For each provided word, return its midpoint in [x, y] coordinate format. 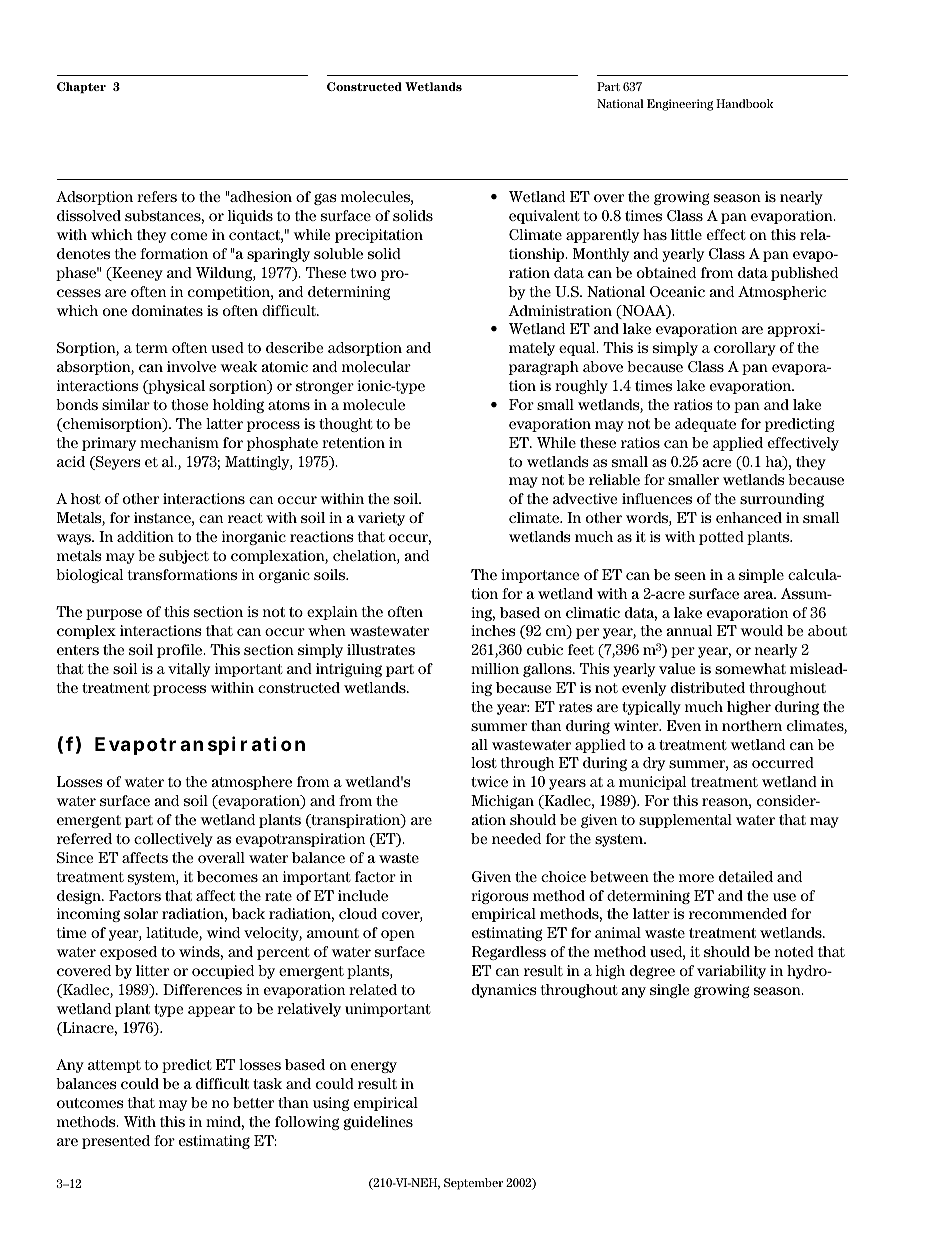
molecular [376, 366]
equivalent [544, 217]
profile [181, 651]
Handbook [744, 103]
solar [141, 913]
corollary [745, 349]
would [762, 630]
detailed [746, 876]
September [473, 1184]
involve [191, 366]
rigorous [500, 897]
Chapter [81, 87]
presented [116, 1142]
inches [493, 630]
